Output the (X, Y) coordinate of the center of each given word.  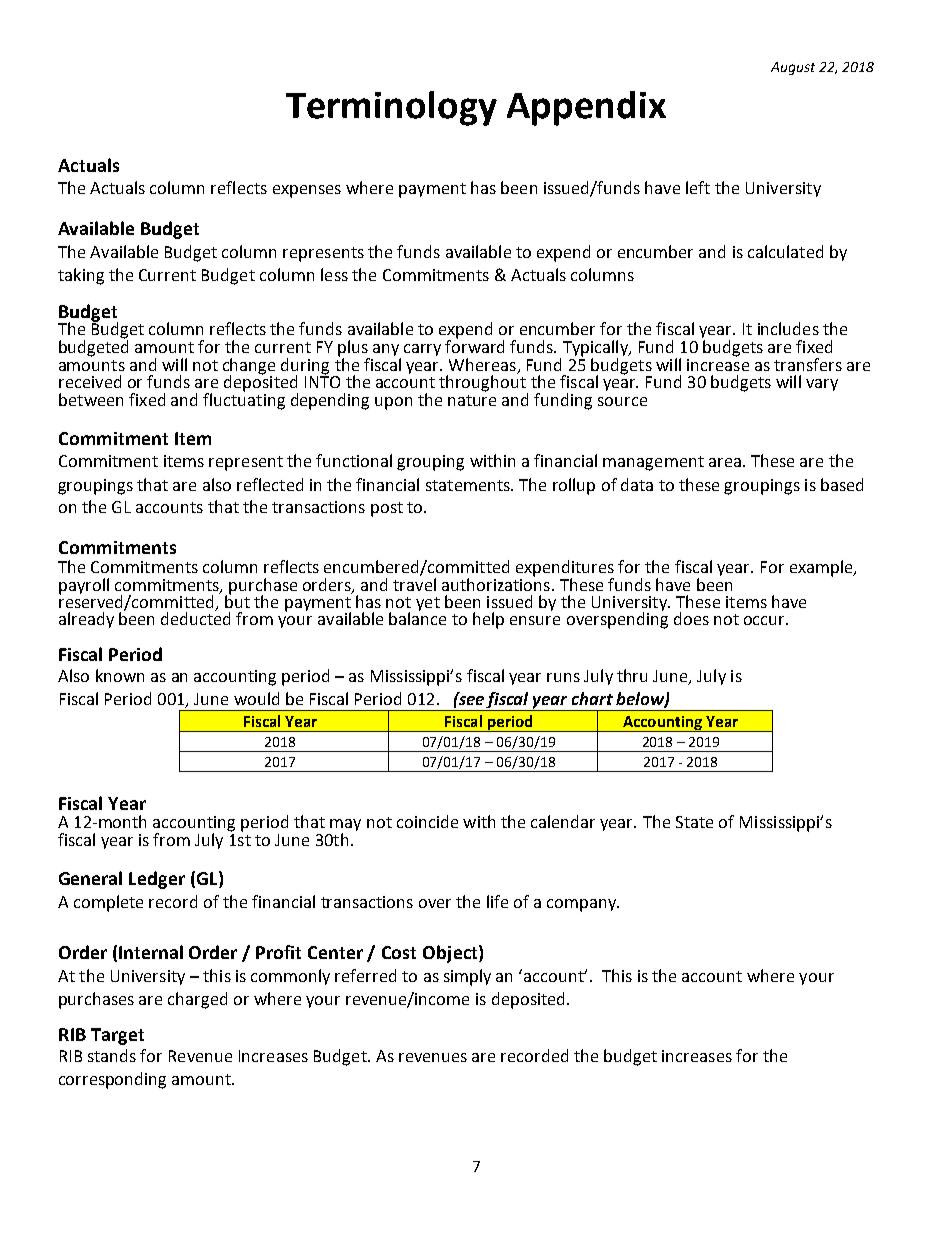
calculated (785, 251)
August (793, 68)
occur (766, 620)
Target (117, 1036)
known (120, 675)
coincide (427, 821)
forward (474, 345)
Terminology (391, 108)
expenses (307, 191)
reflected (270, 484)
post (387, 509)
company (582, 905)
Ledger (157, 880)
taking (81, 276)
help (488, 620)
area (725, 462)
